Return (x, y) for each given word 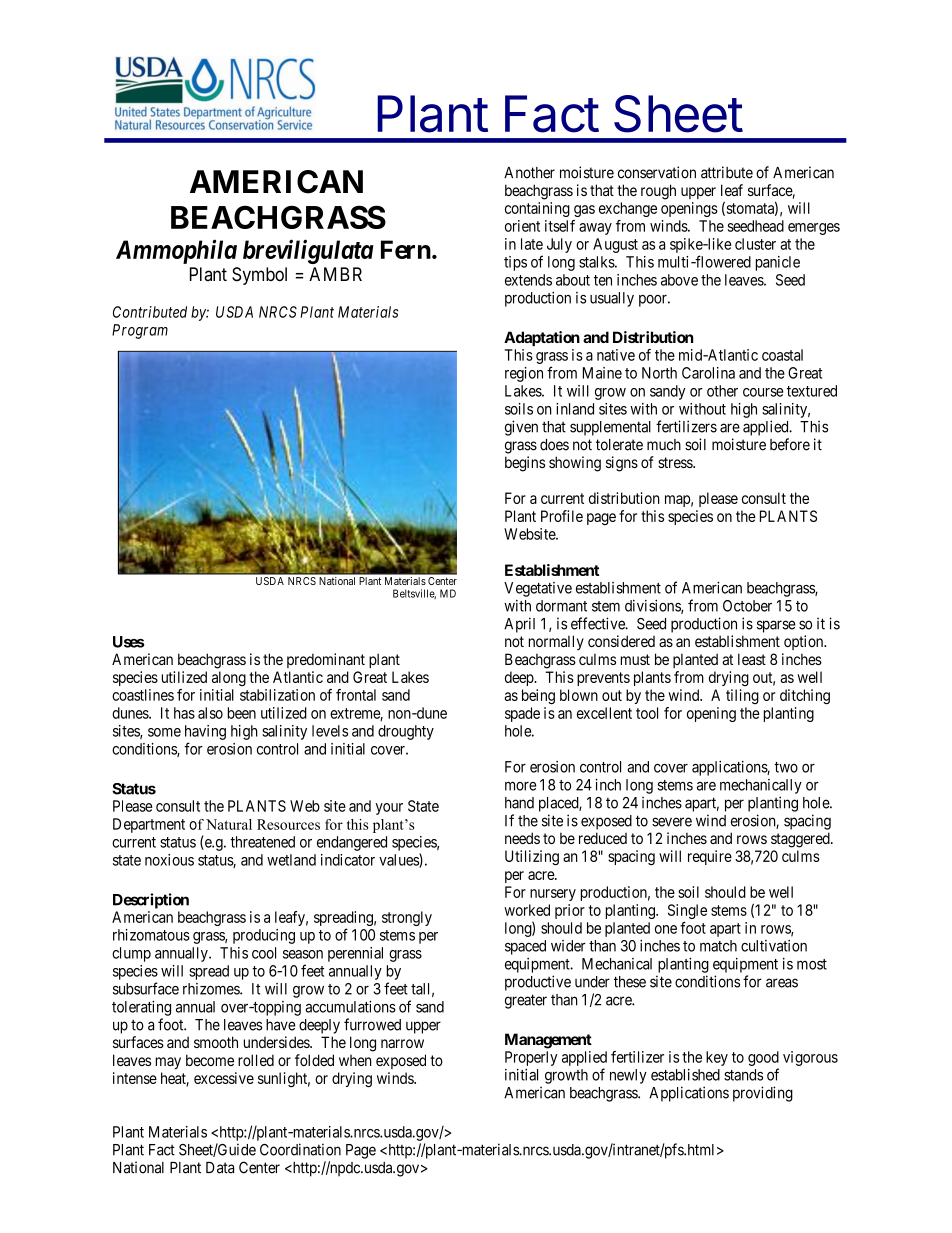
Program (140, 331)
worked (527, 910)
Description (151, 901)
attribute (727, 172)
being (538, 696)
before (790, 444)
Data (220, 1168)
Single (687, 911)
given (521, 428)
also (210, 713)
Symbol (259, 276)
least (752, 659)
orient (522, 226)
